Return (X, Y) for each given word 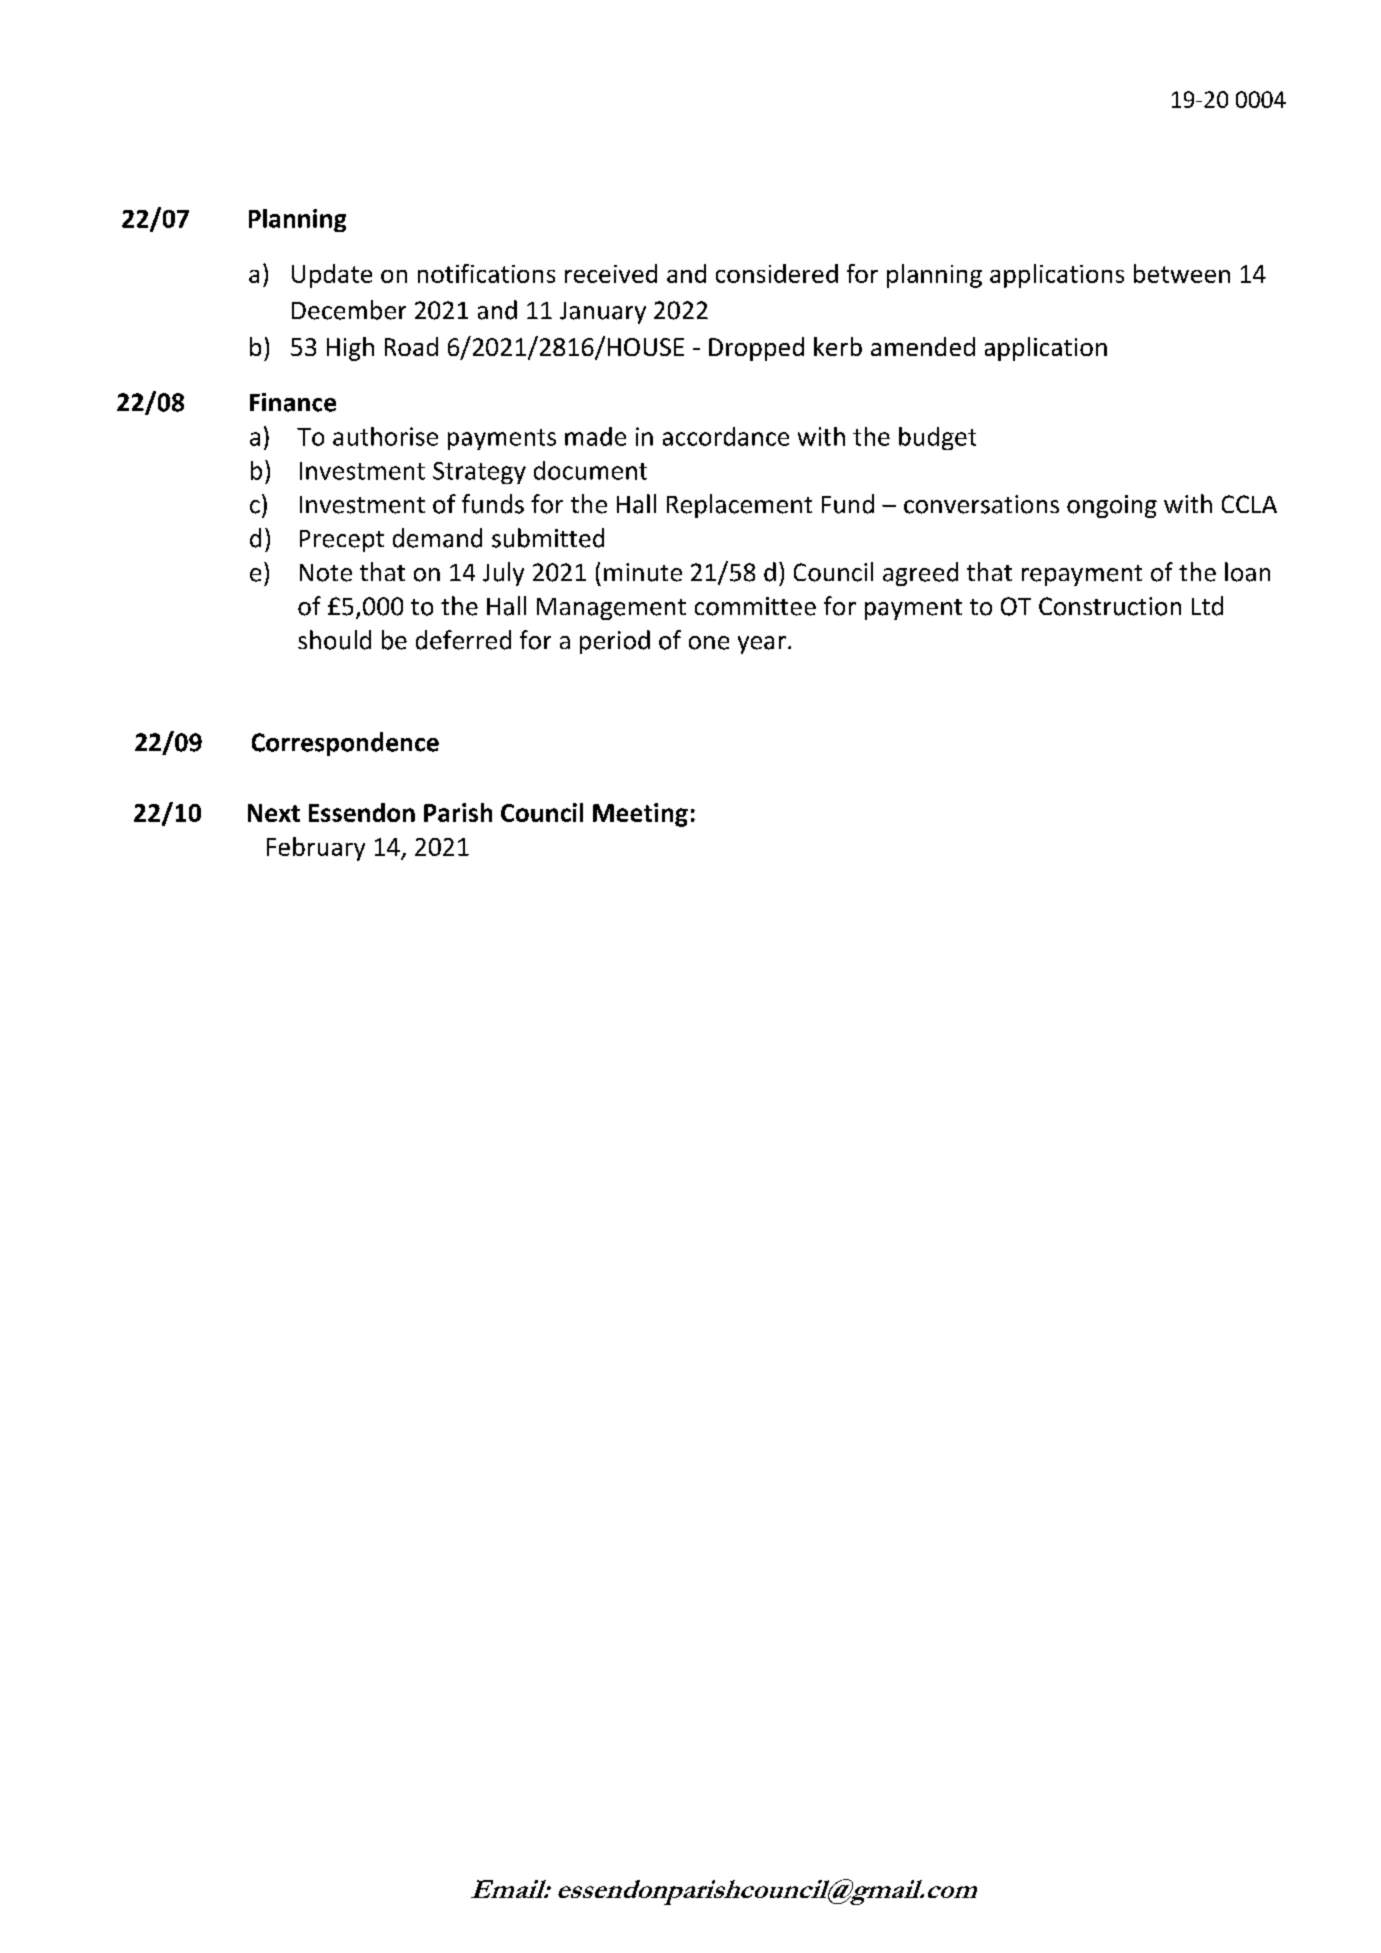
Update (332, 276)
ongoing (1112, 506)
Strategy (479, 473)
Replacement (739, 506)
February (316, 849)
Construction (1110, 606)
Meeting (640, 815)
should (334, 640)
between (1182, 273)
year (762, 645)
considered (777, 273)
